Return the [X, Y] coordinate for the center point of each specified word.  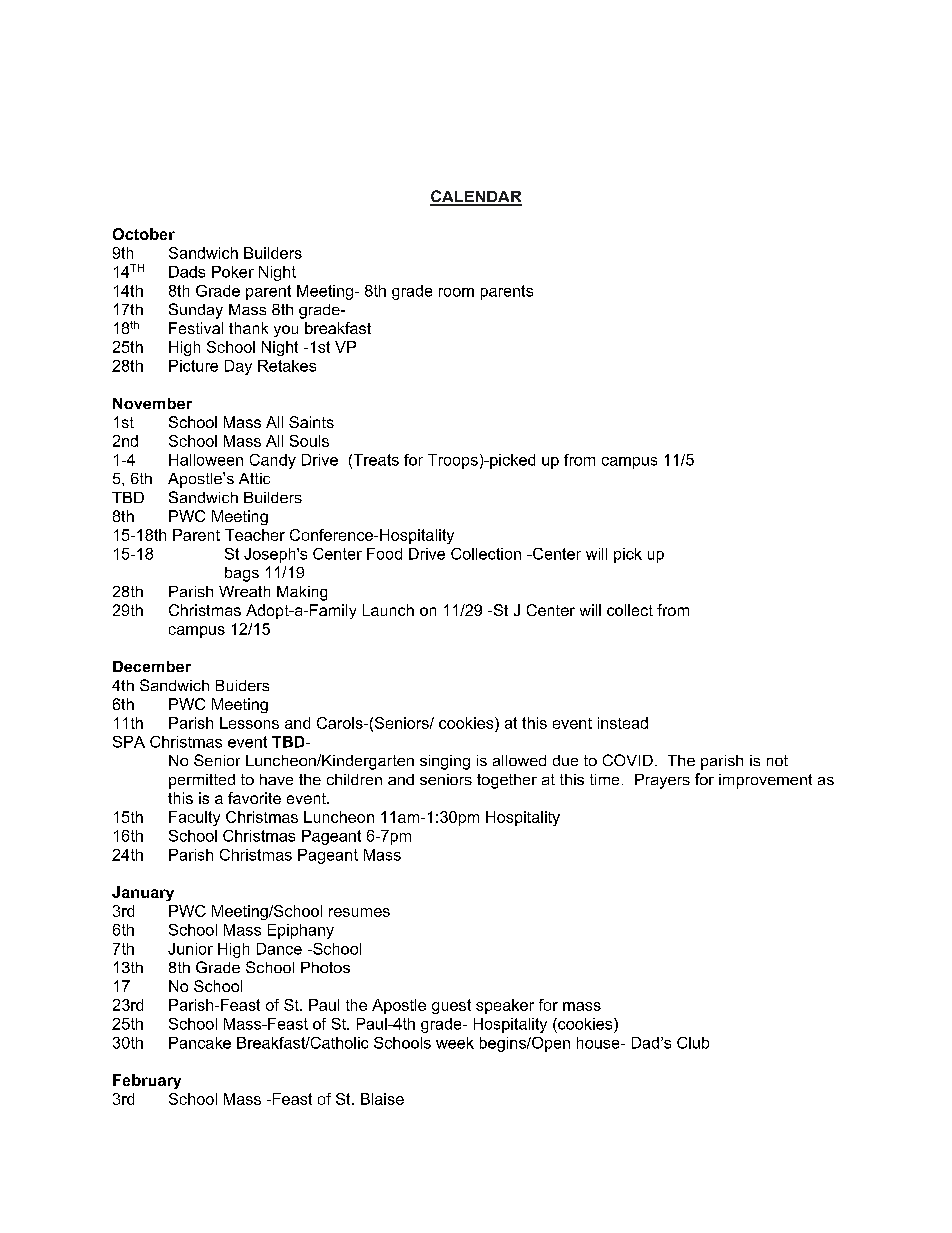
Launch [388, 610]
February [147, 1081]
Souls [309, 441]
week [455, 1043]
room [456, 292]
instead [623, 723]
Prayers [662, 781]
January [143, 893]
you [286, 331]
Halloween [206, 460]
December [152, 666]
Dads [187, 272]
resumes [359, 912]
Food [384, 554]
